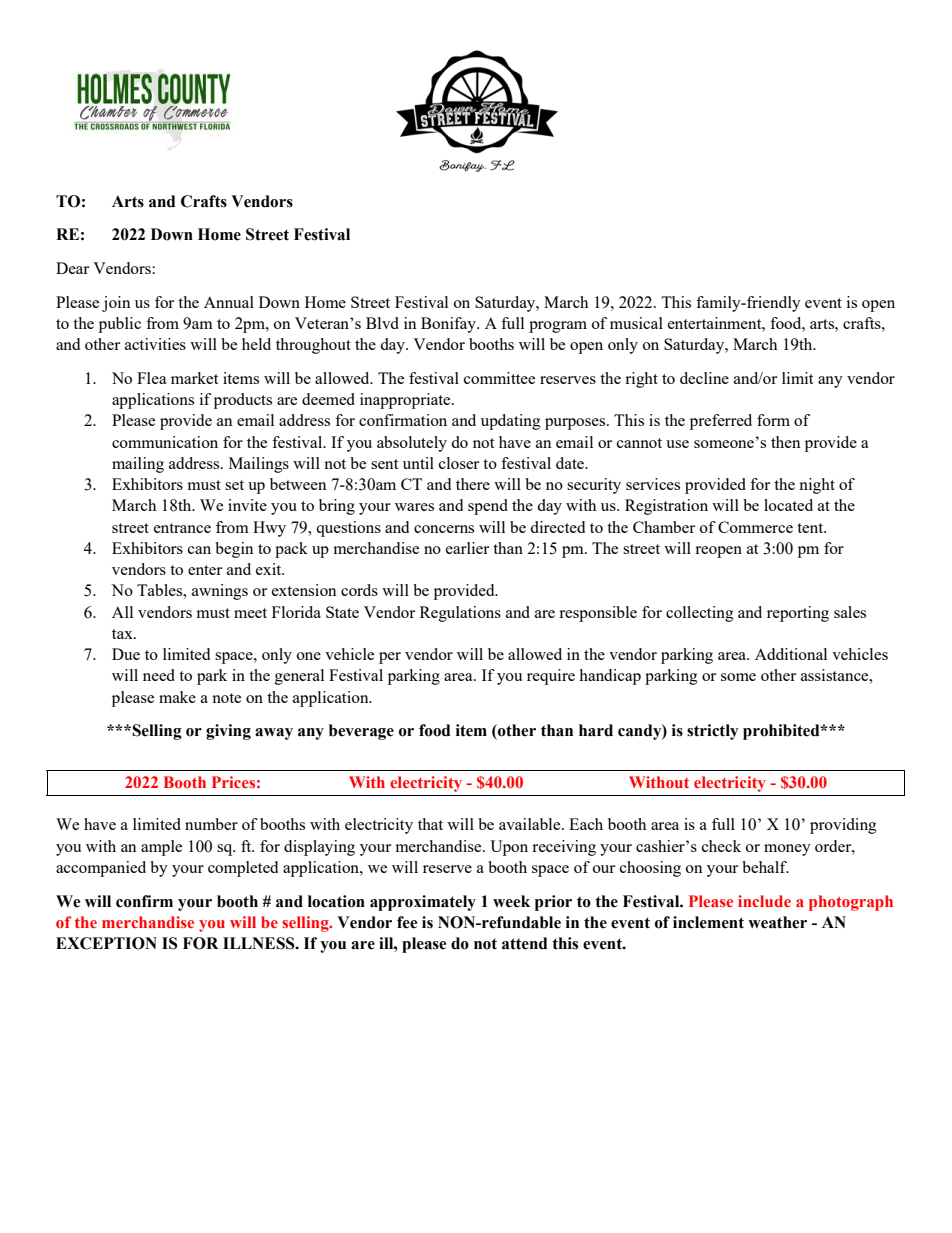  What do you see at coordinates (228, 732) in the document?
I see `giving` at bounding box center [228, 732].
